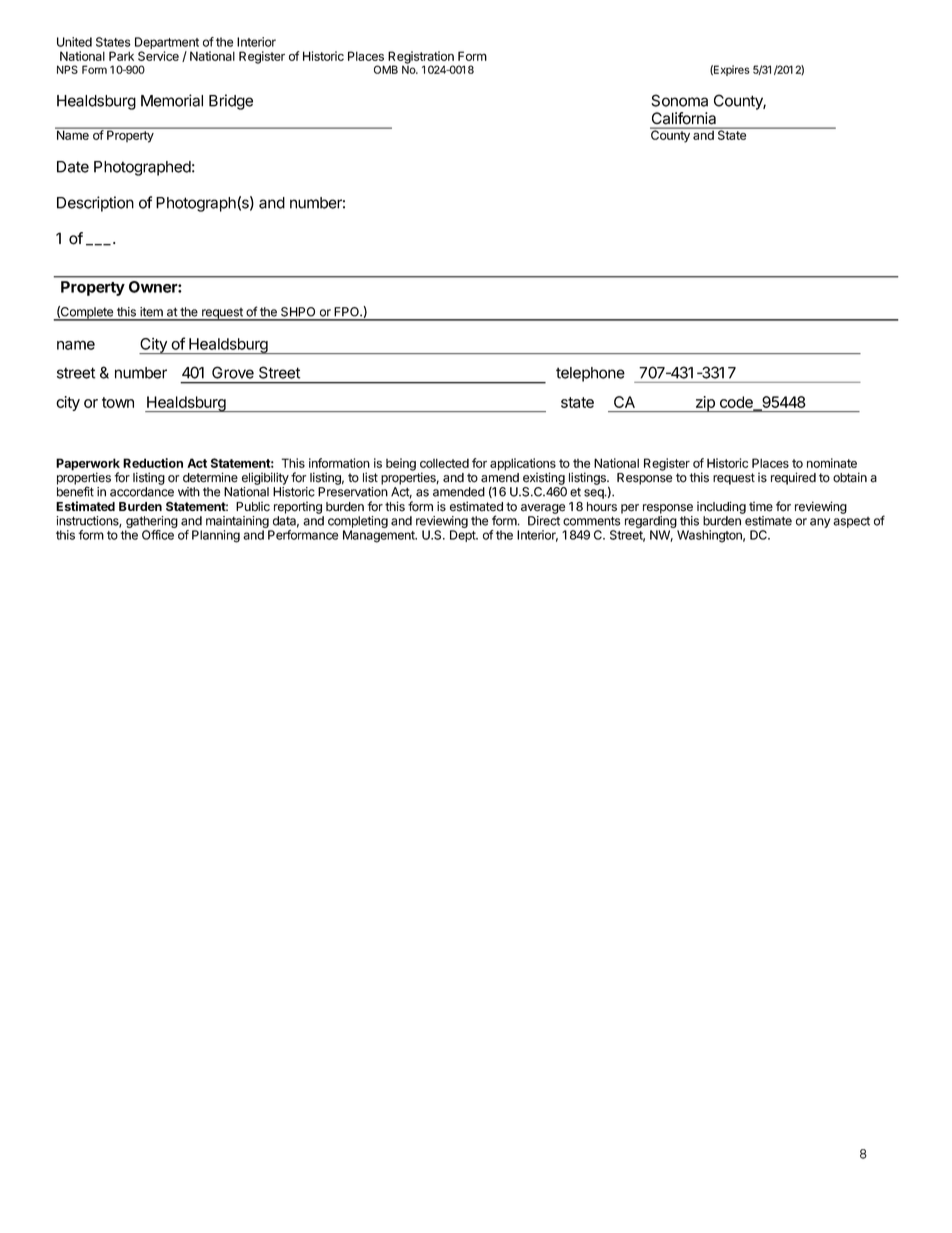  I want to click on gathering, so click(151, 523).
